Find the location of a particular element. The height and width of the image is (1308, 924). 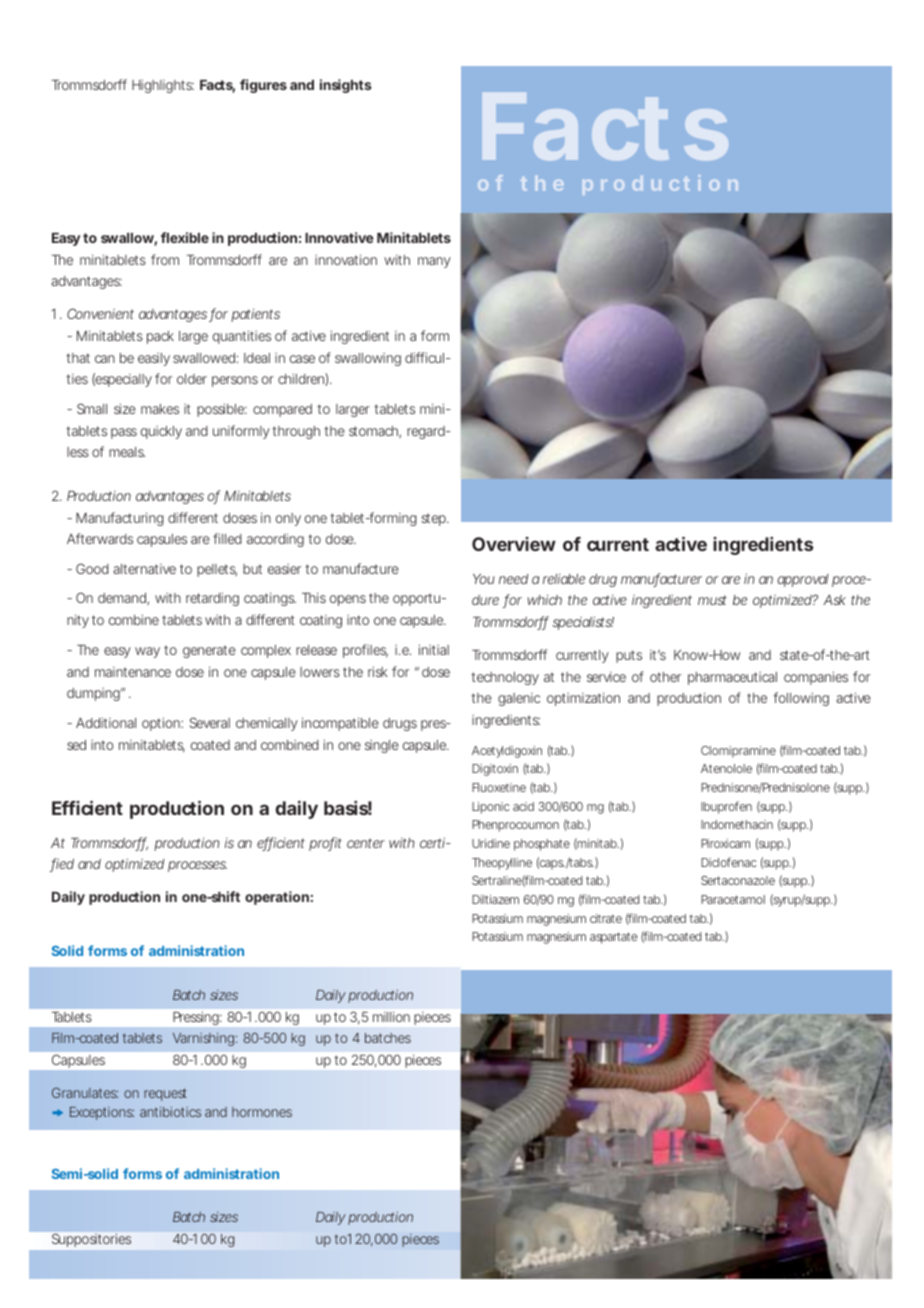

request is located at coordinates (165, 1094).
